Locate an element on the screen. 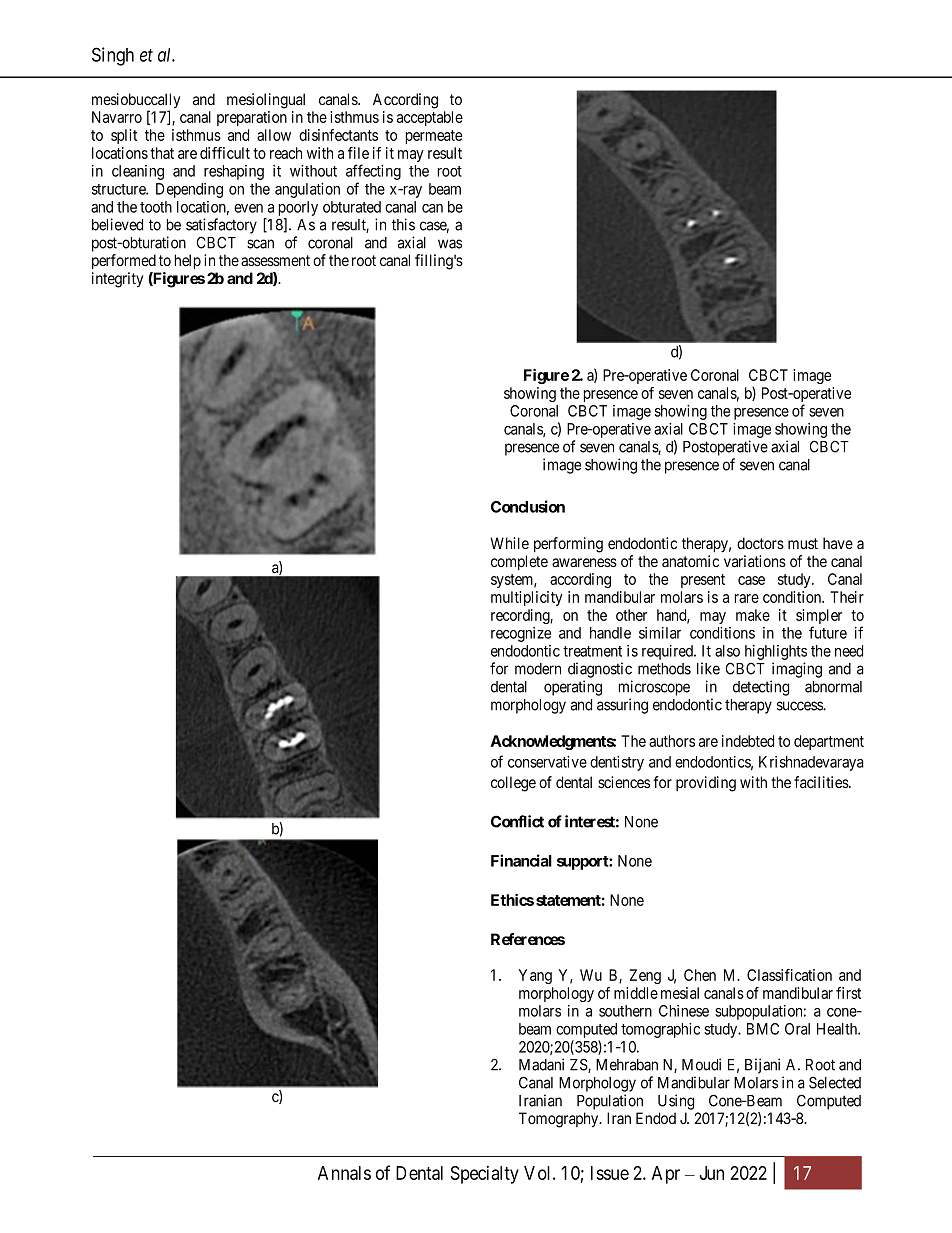 The height and width of the screenshot is (1233, 952). permeate is located at coordinates (434, 137).
